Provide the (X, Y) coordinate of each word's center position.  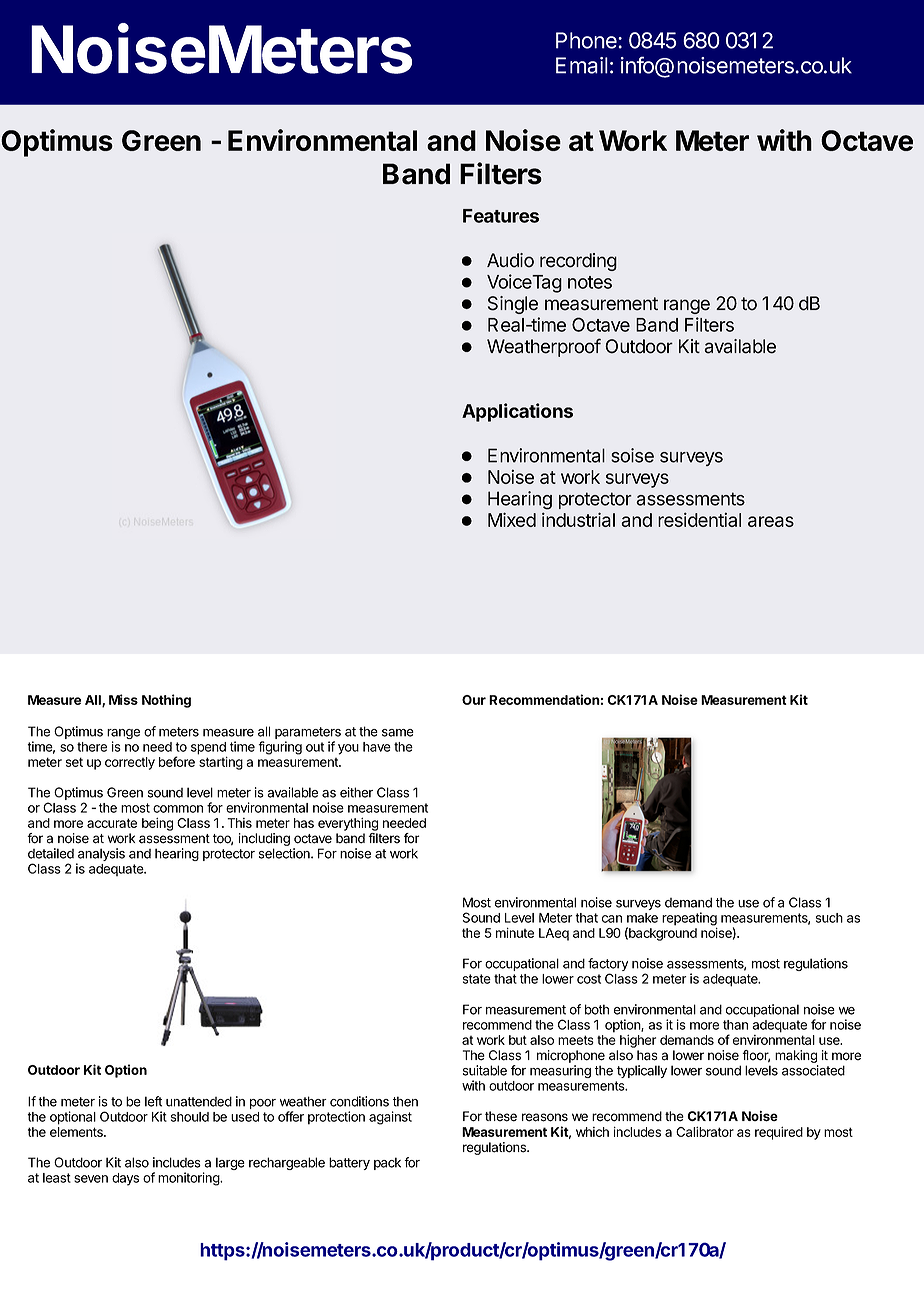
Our (474, 700)
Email (582, 65)
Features (501, 216)
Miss (123, 699)
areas (771, 521)
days (125, 1179)
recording (578, 262)
